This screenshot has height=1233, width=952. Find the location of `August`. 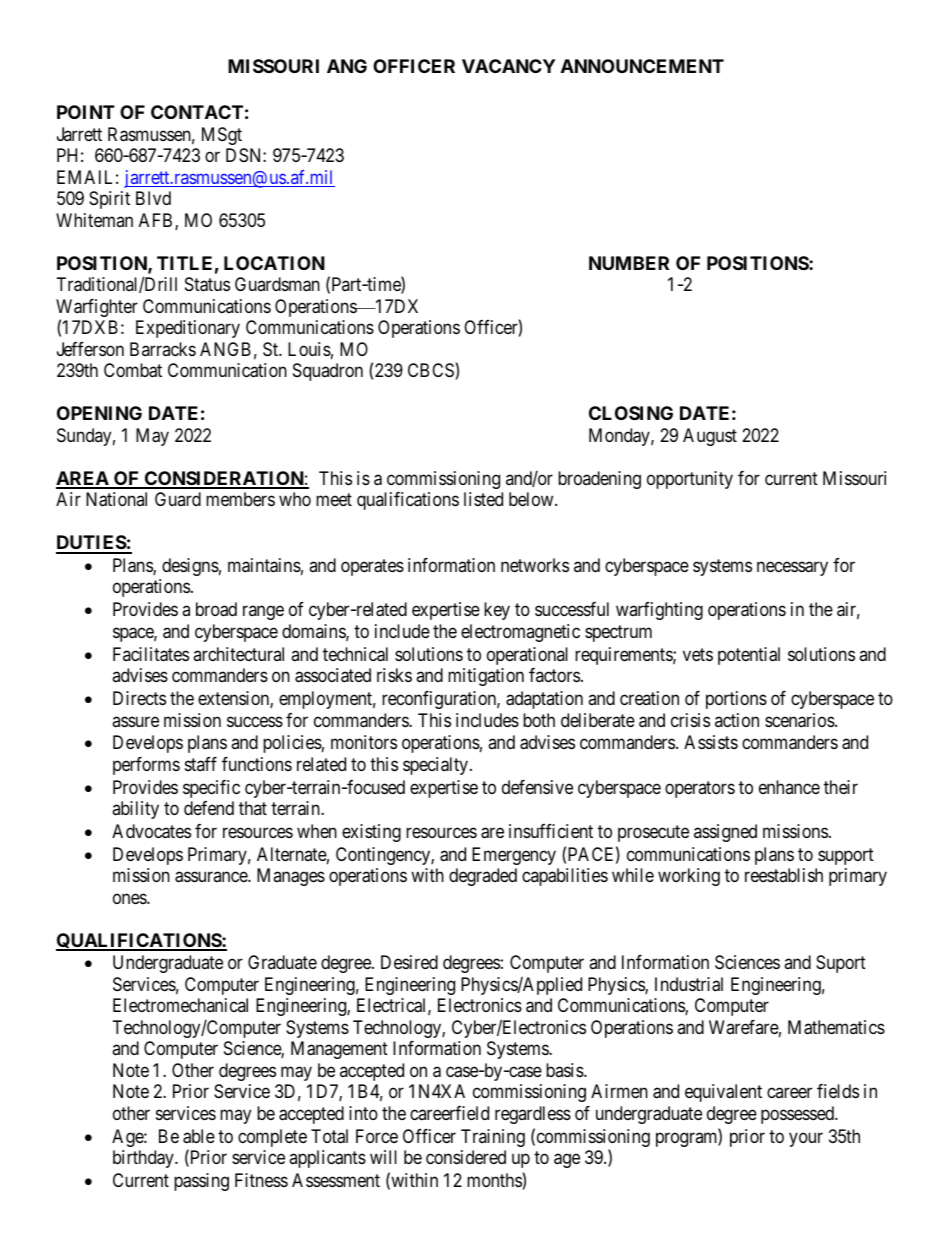

August is located at coordinates (710, 437).
